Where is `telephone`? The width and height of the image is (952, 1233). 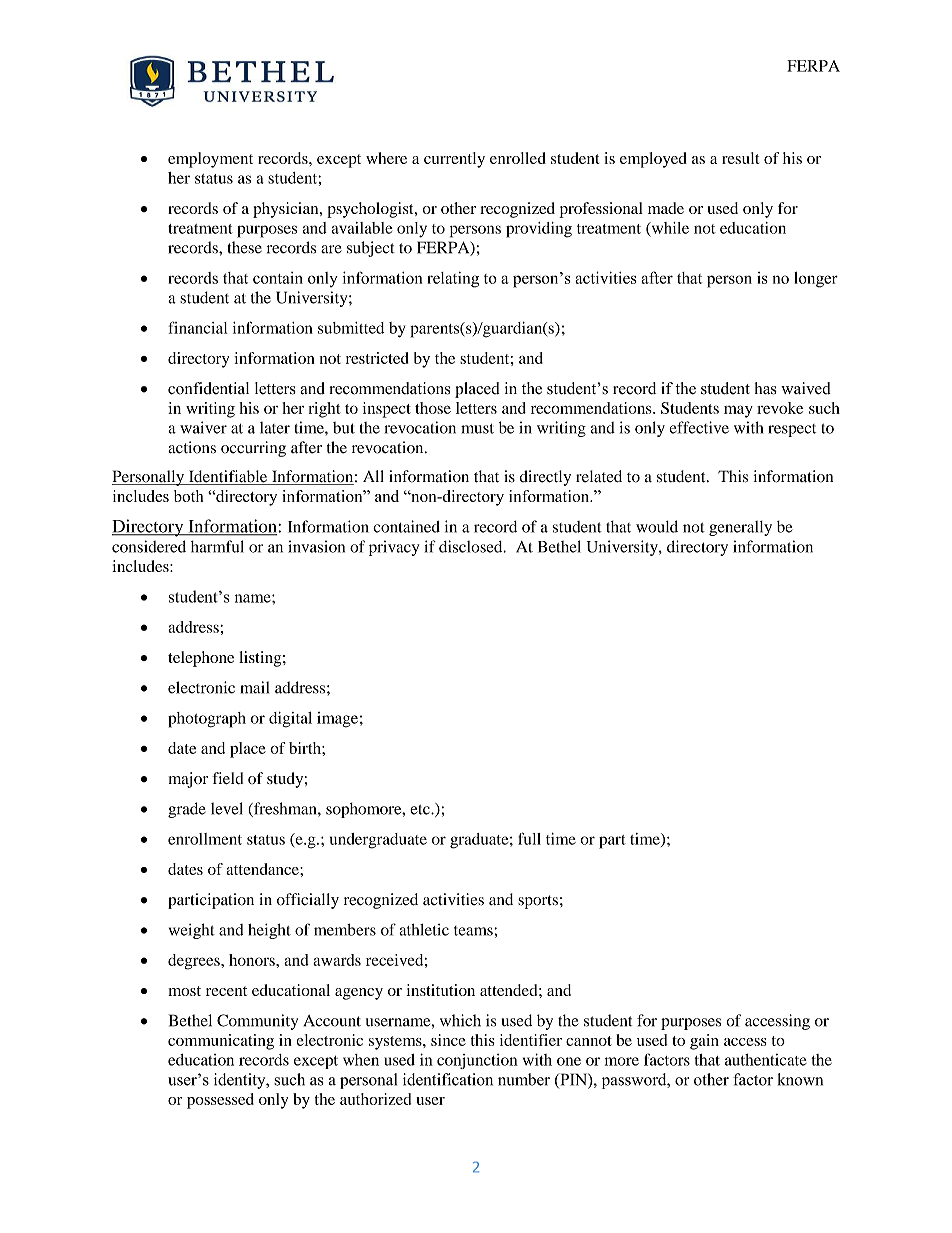 telephone is located at coordinates (201, 659).
